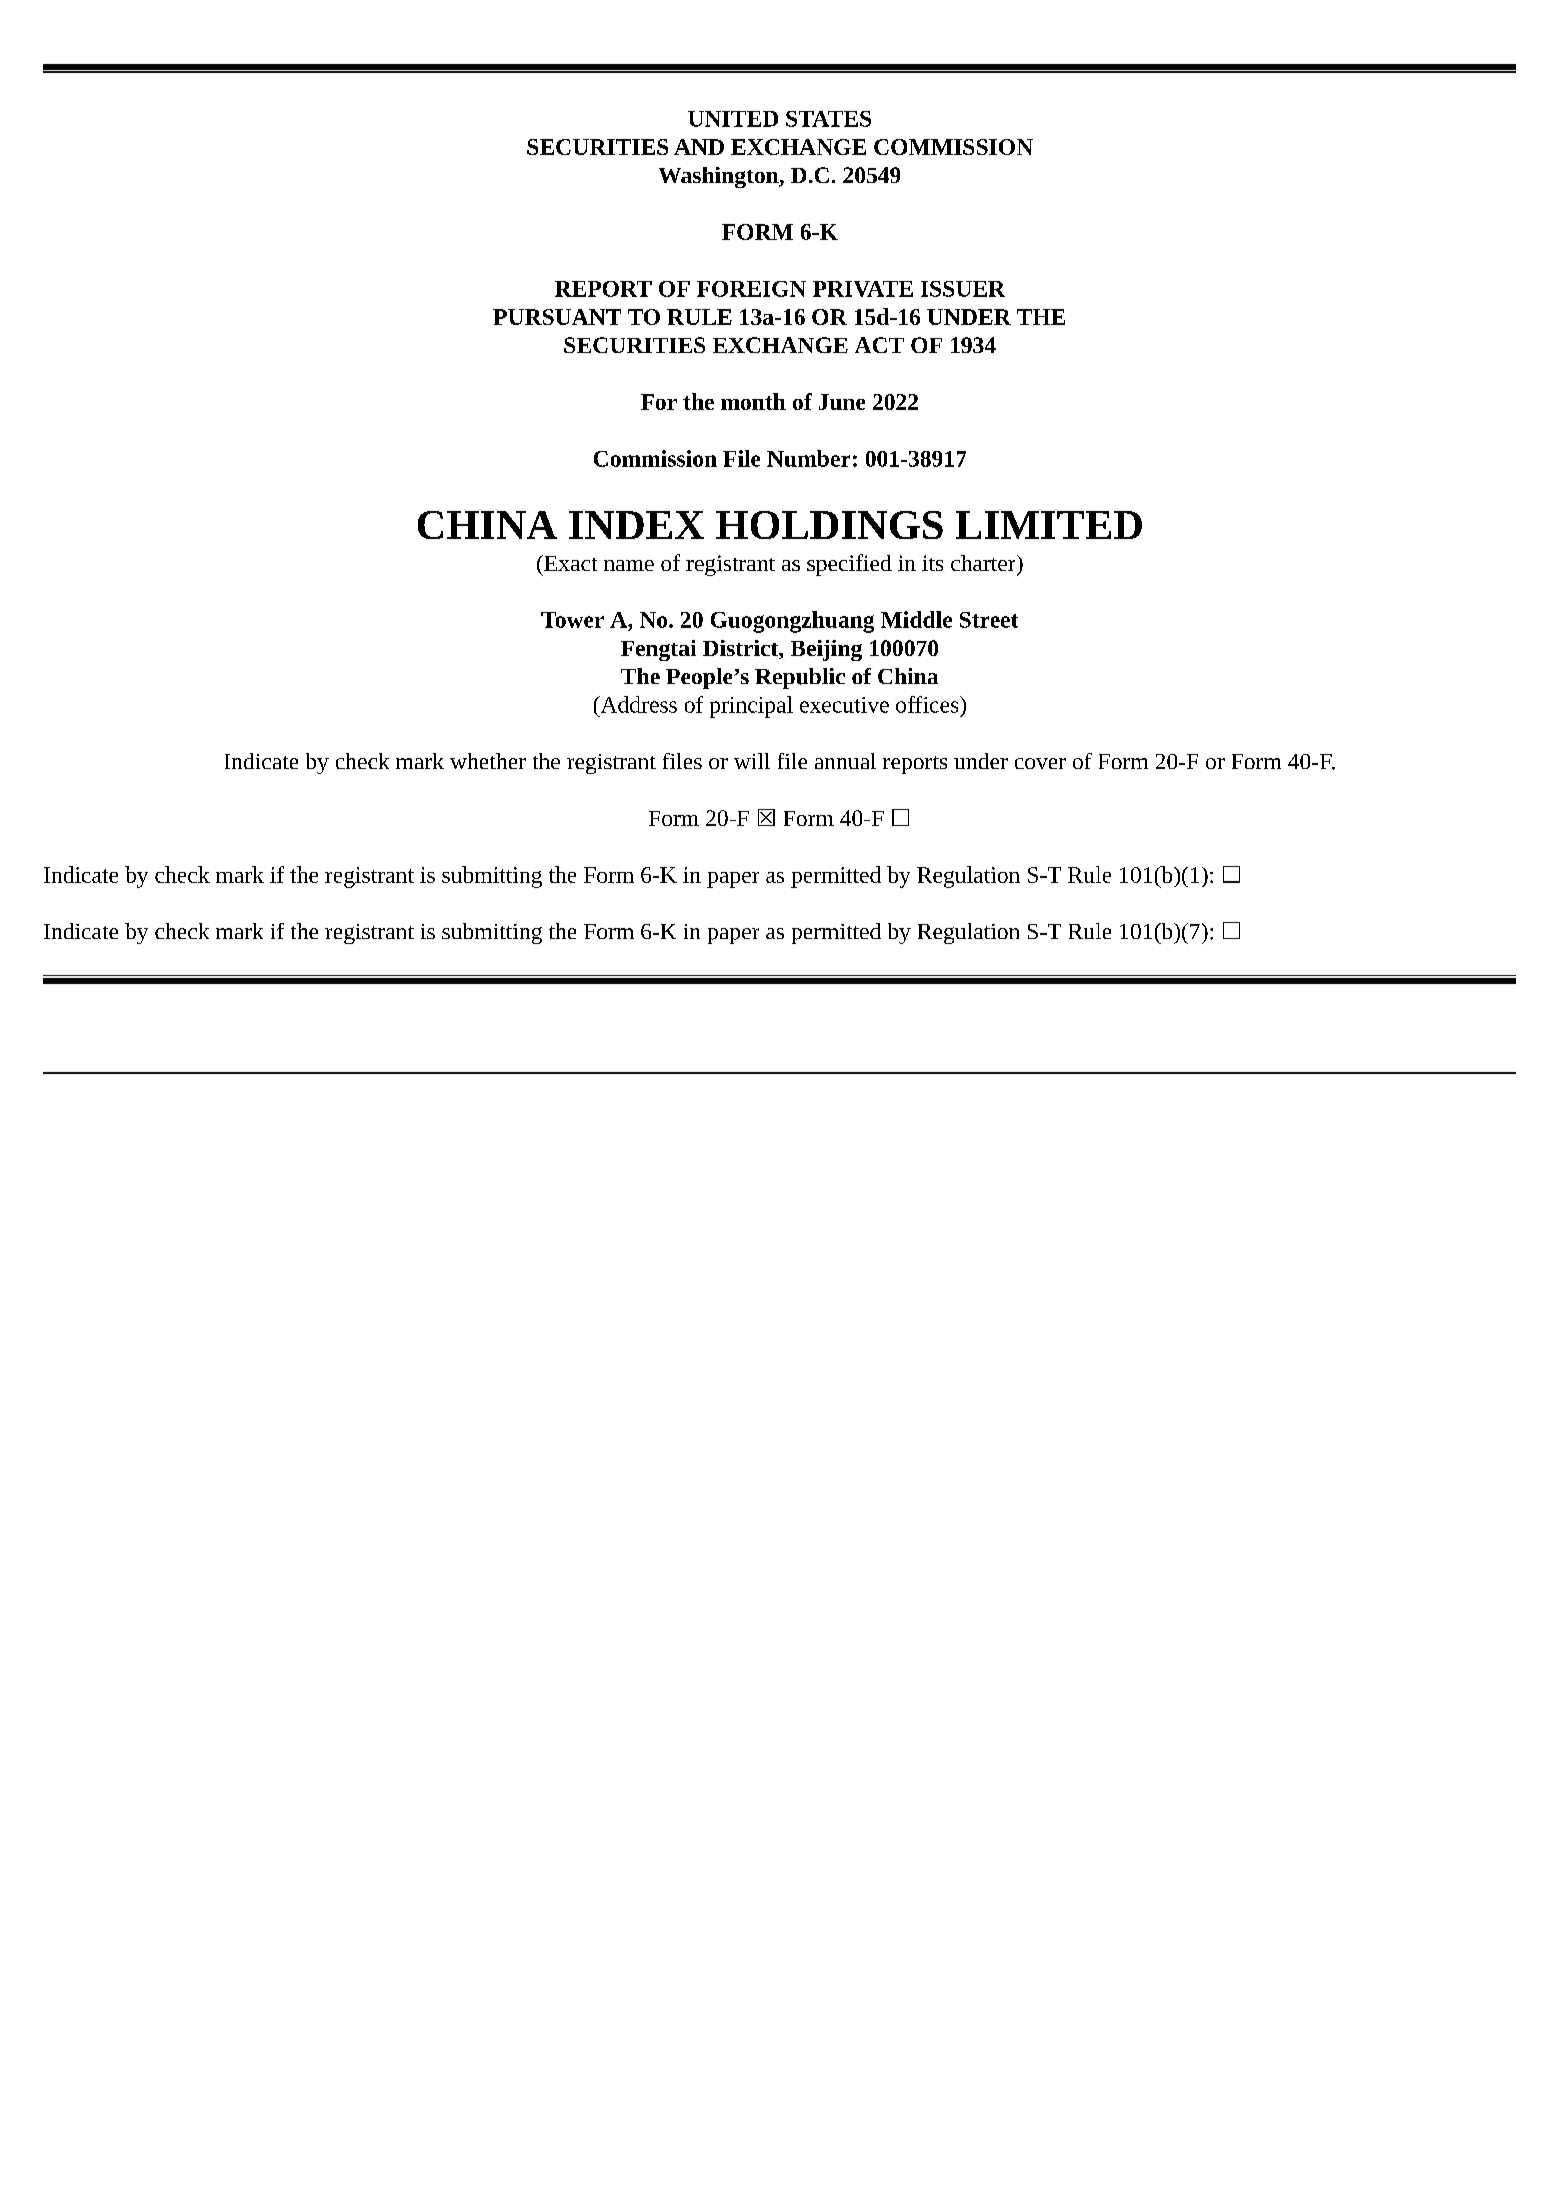 The width and height of the screenshot is (1561, 2209). Describe the element at coordinates (828, 119) in the screenshot. I see `STATES` at that location.
